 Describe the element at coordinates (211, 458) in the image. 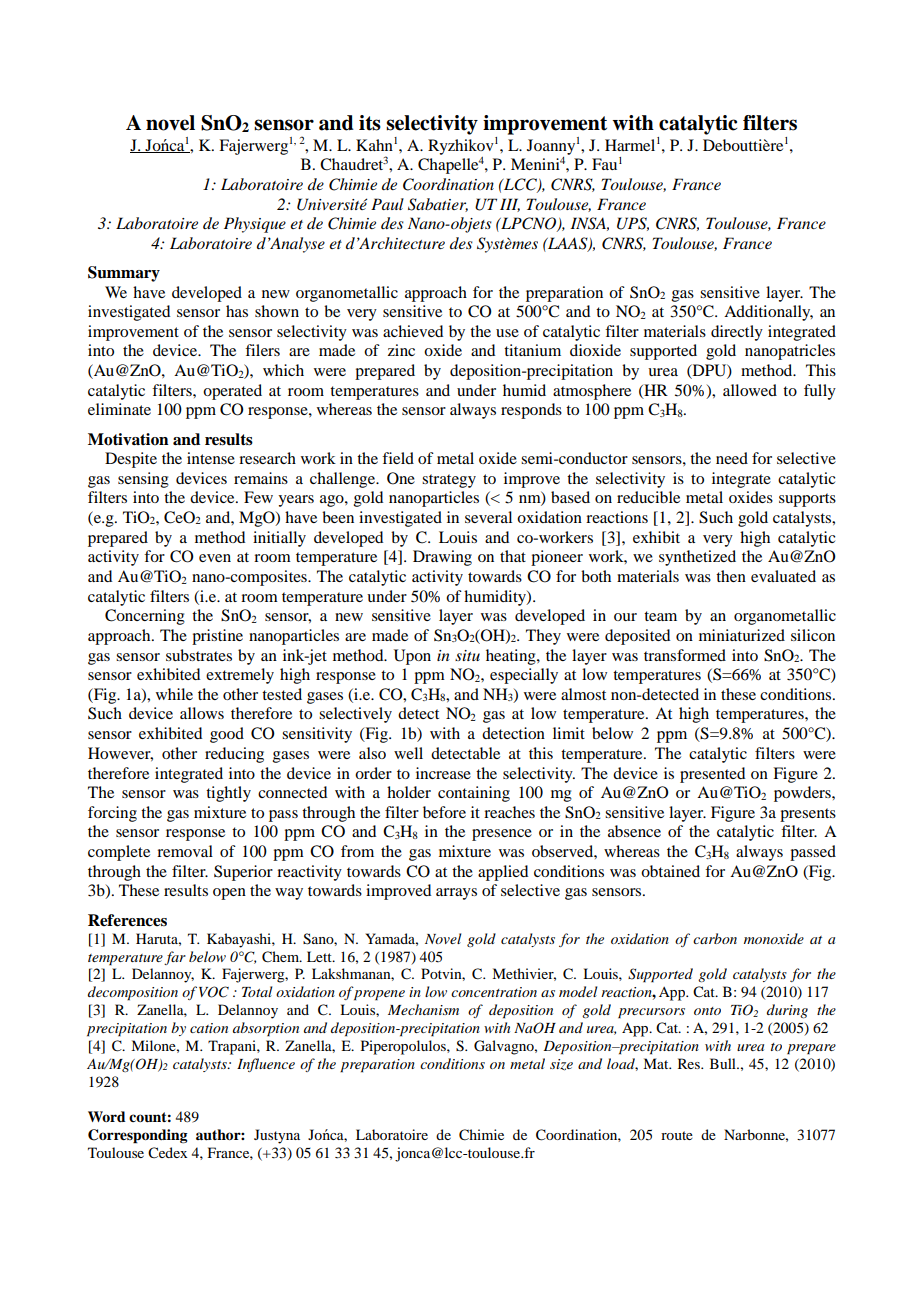

I see `intense` at that location.
